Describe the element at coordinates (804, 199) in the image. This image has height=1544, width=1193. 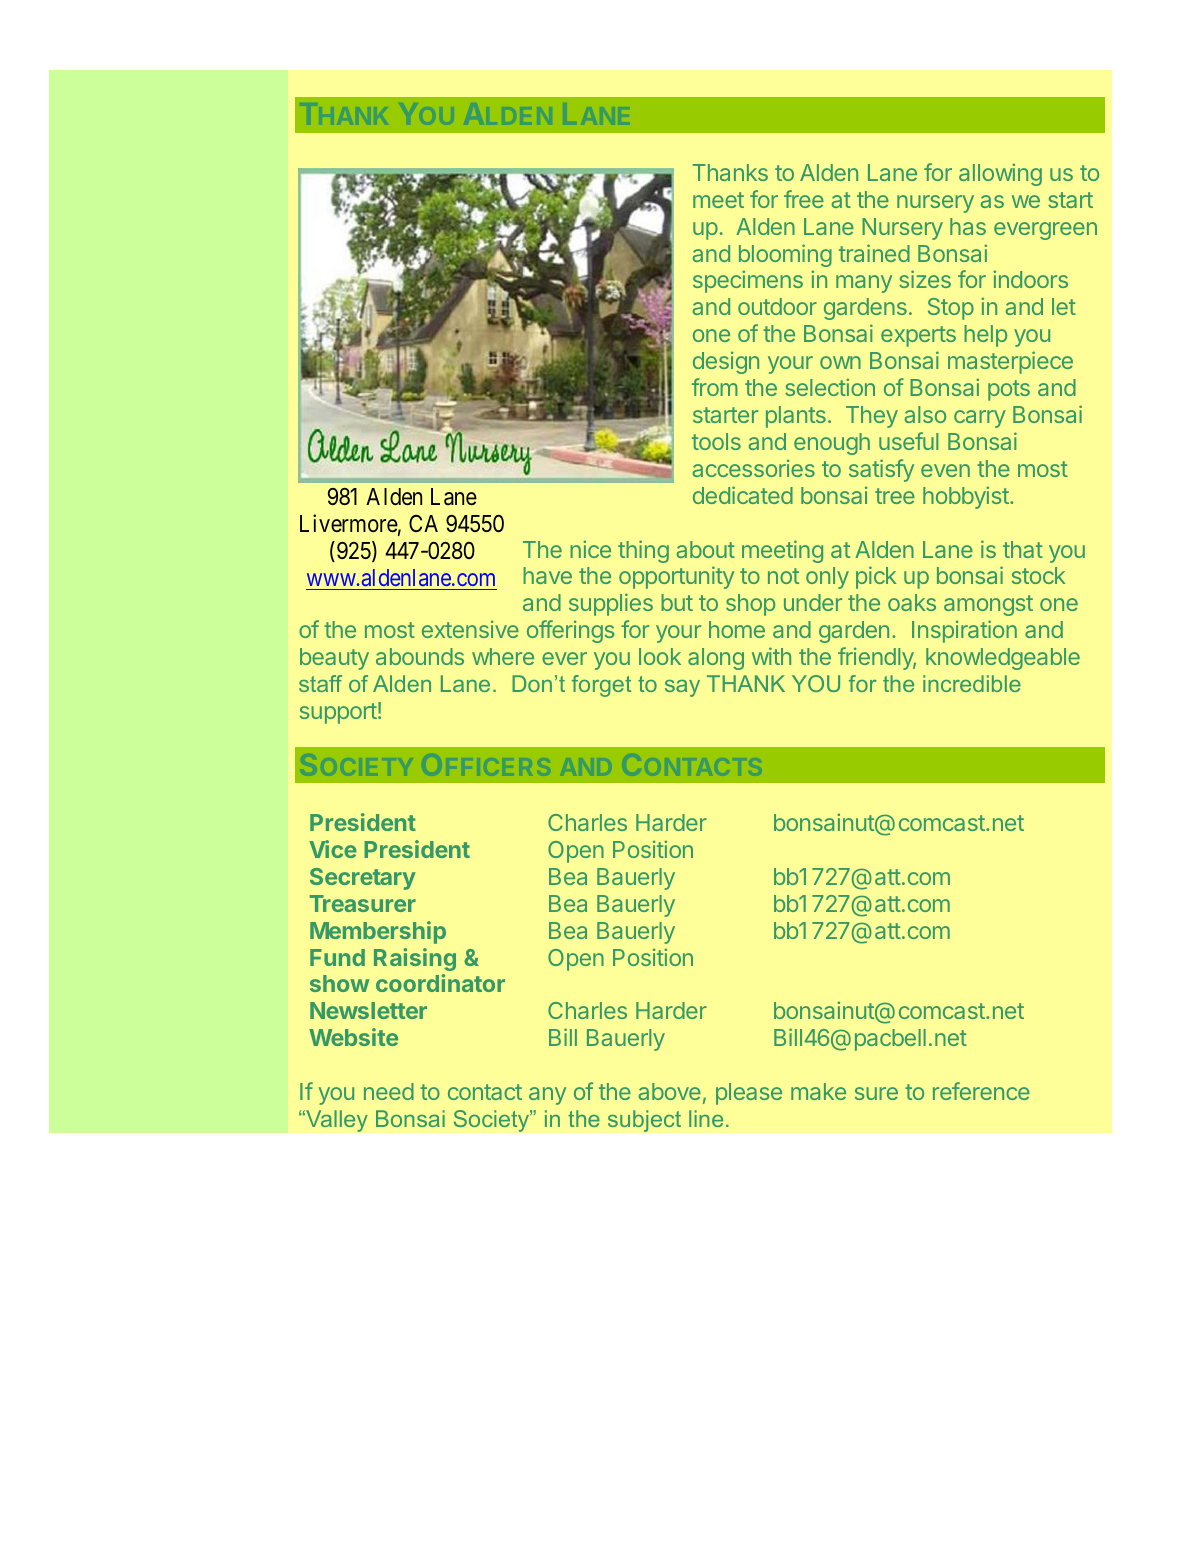
I see `free` at that location.
